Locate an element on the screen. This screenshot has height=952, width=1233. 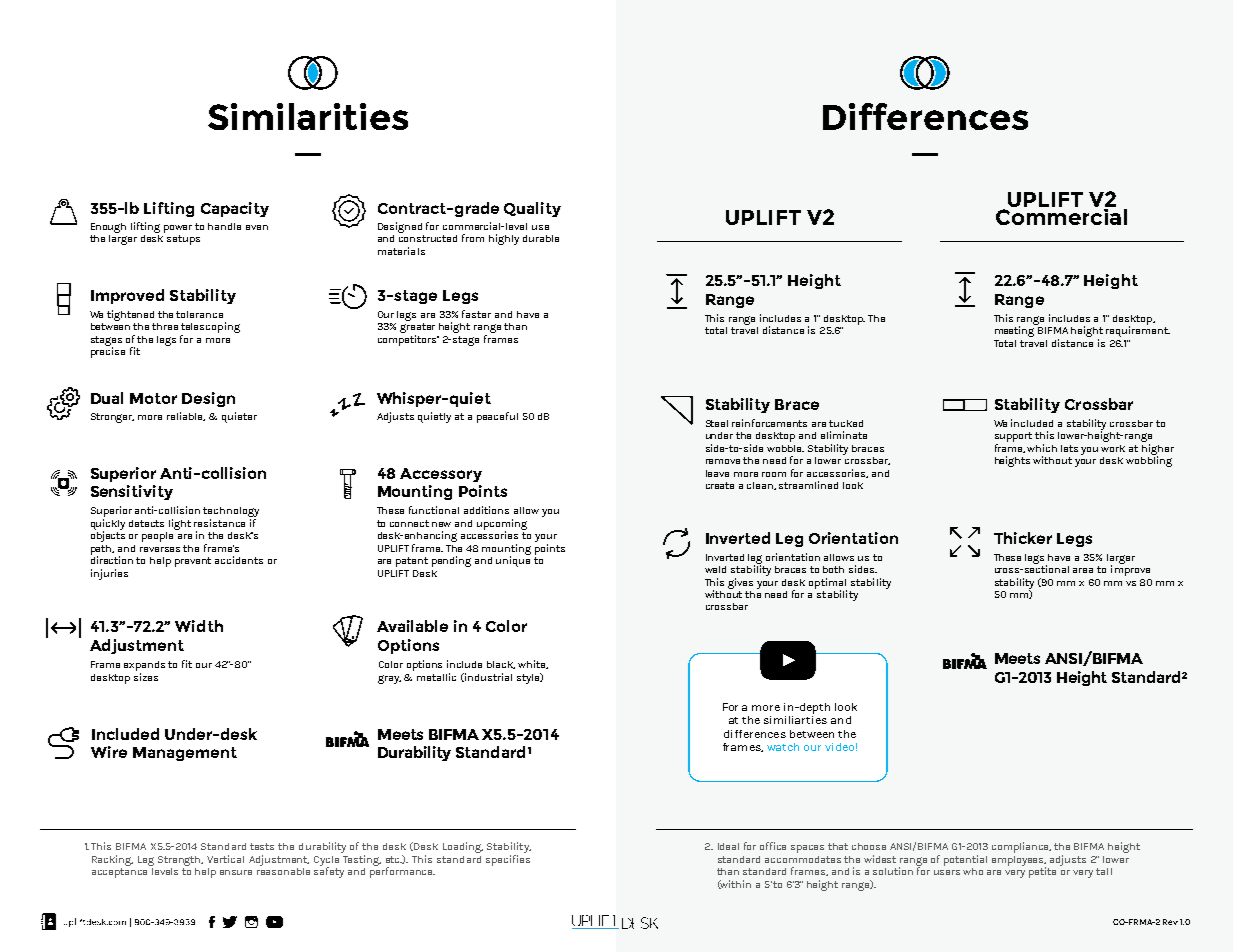
requirement is located at coordinates (1138, 330).
